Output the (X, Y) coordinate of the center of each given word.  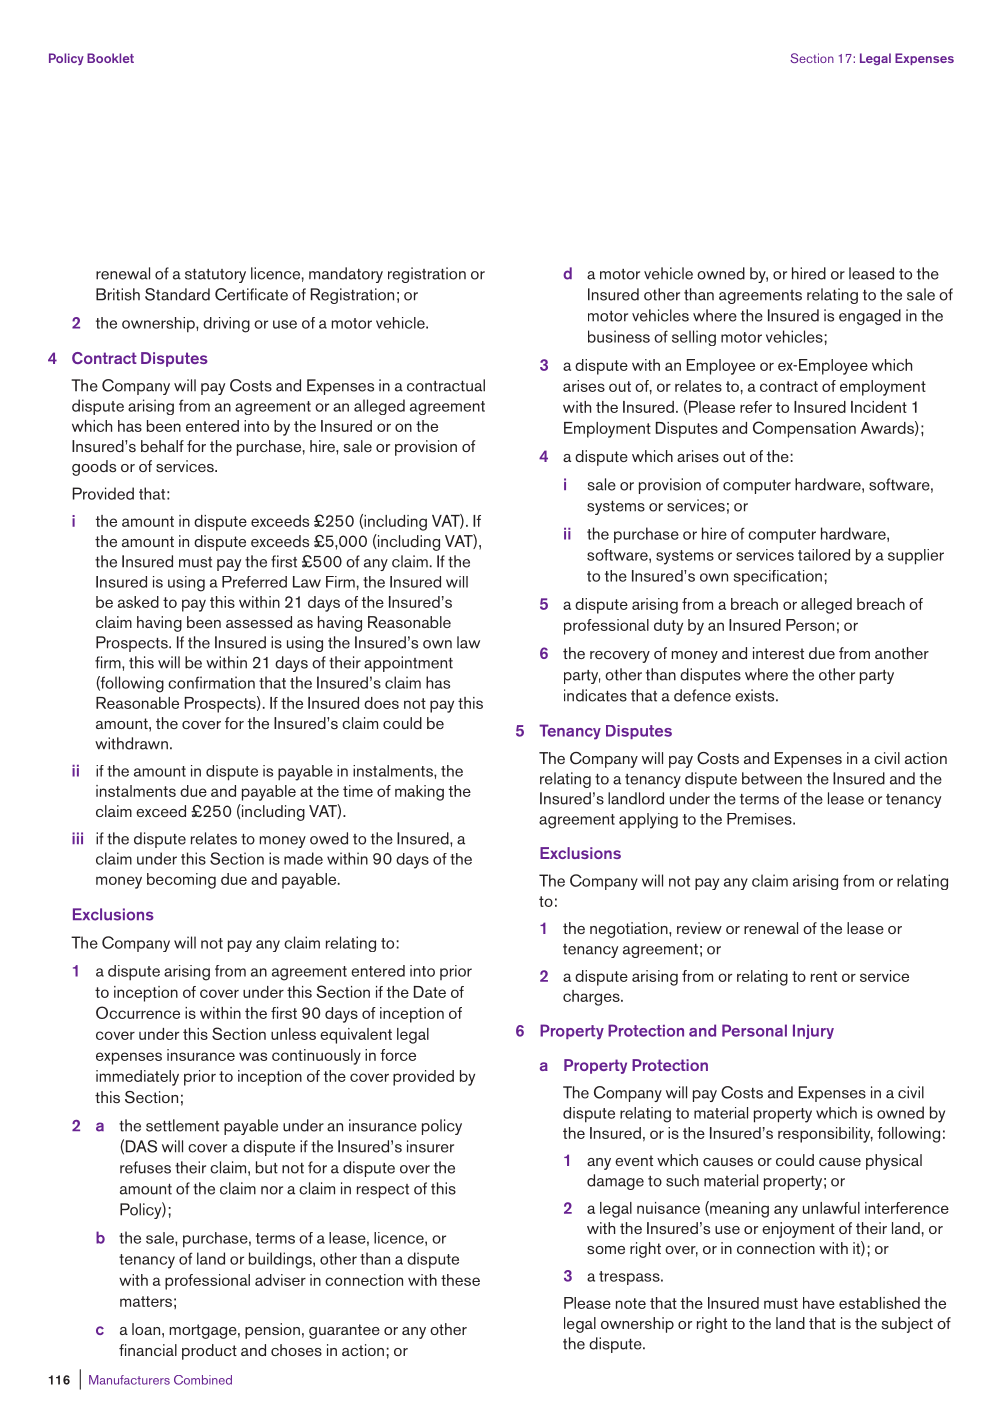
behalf (162, 446)
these (460, 1280)
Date (430, 992)
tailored (824, 555)
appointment (408, 664)
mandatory (346, 275)
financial (148, 1350)
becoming (181, 881)
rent (824, 976)
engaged (870, 317)
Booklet (110, 58)
